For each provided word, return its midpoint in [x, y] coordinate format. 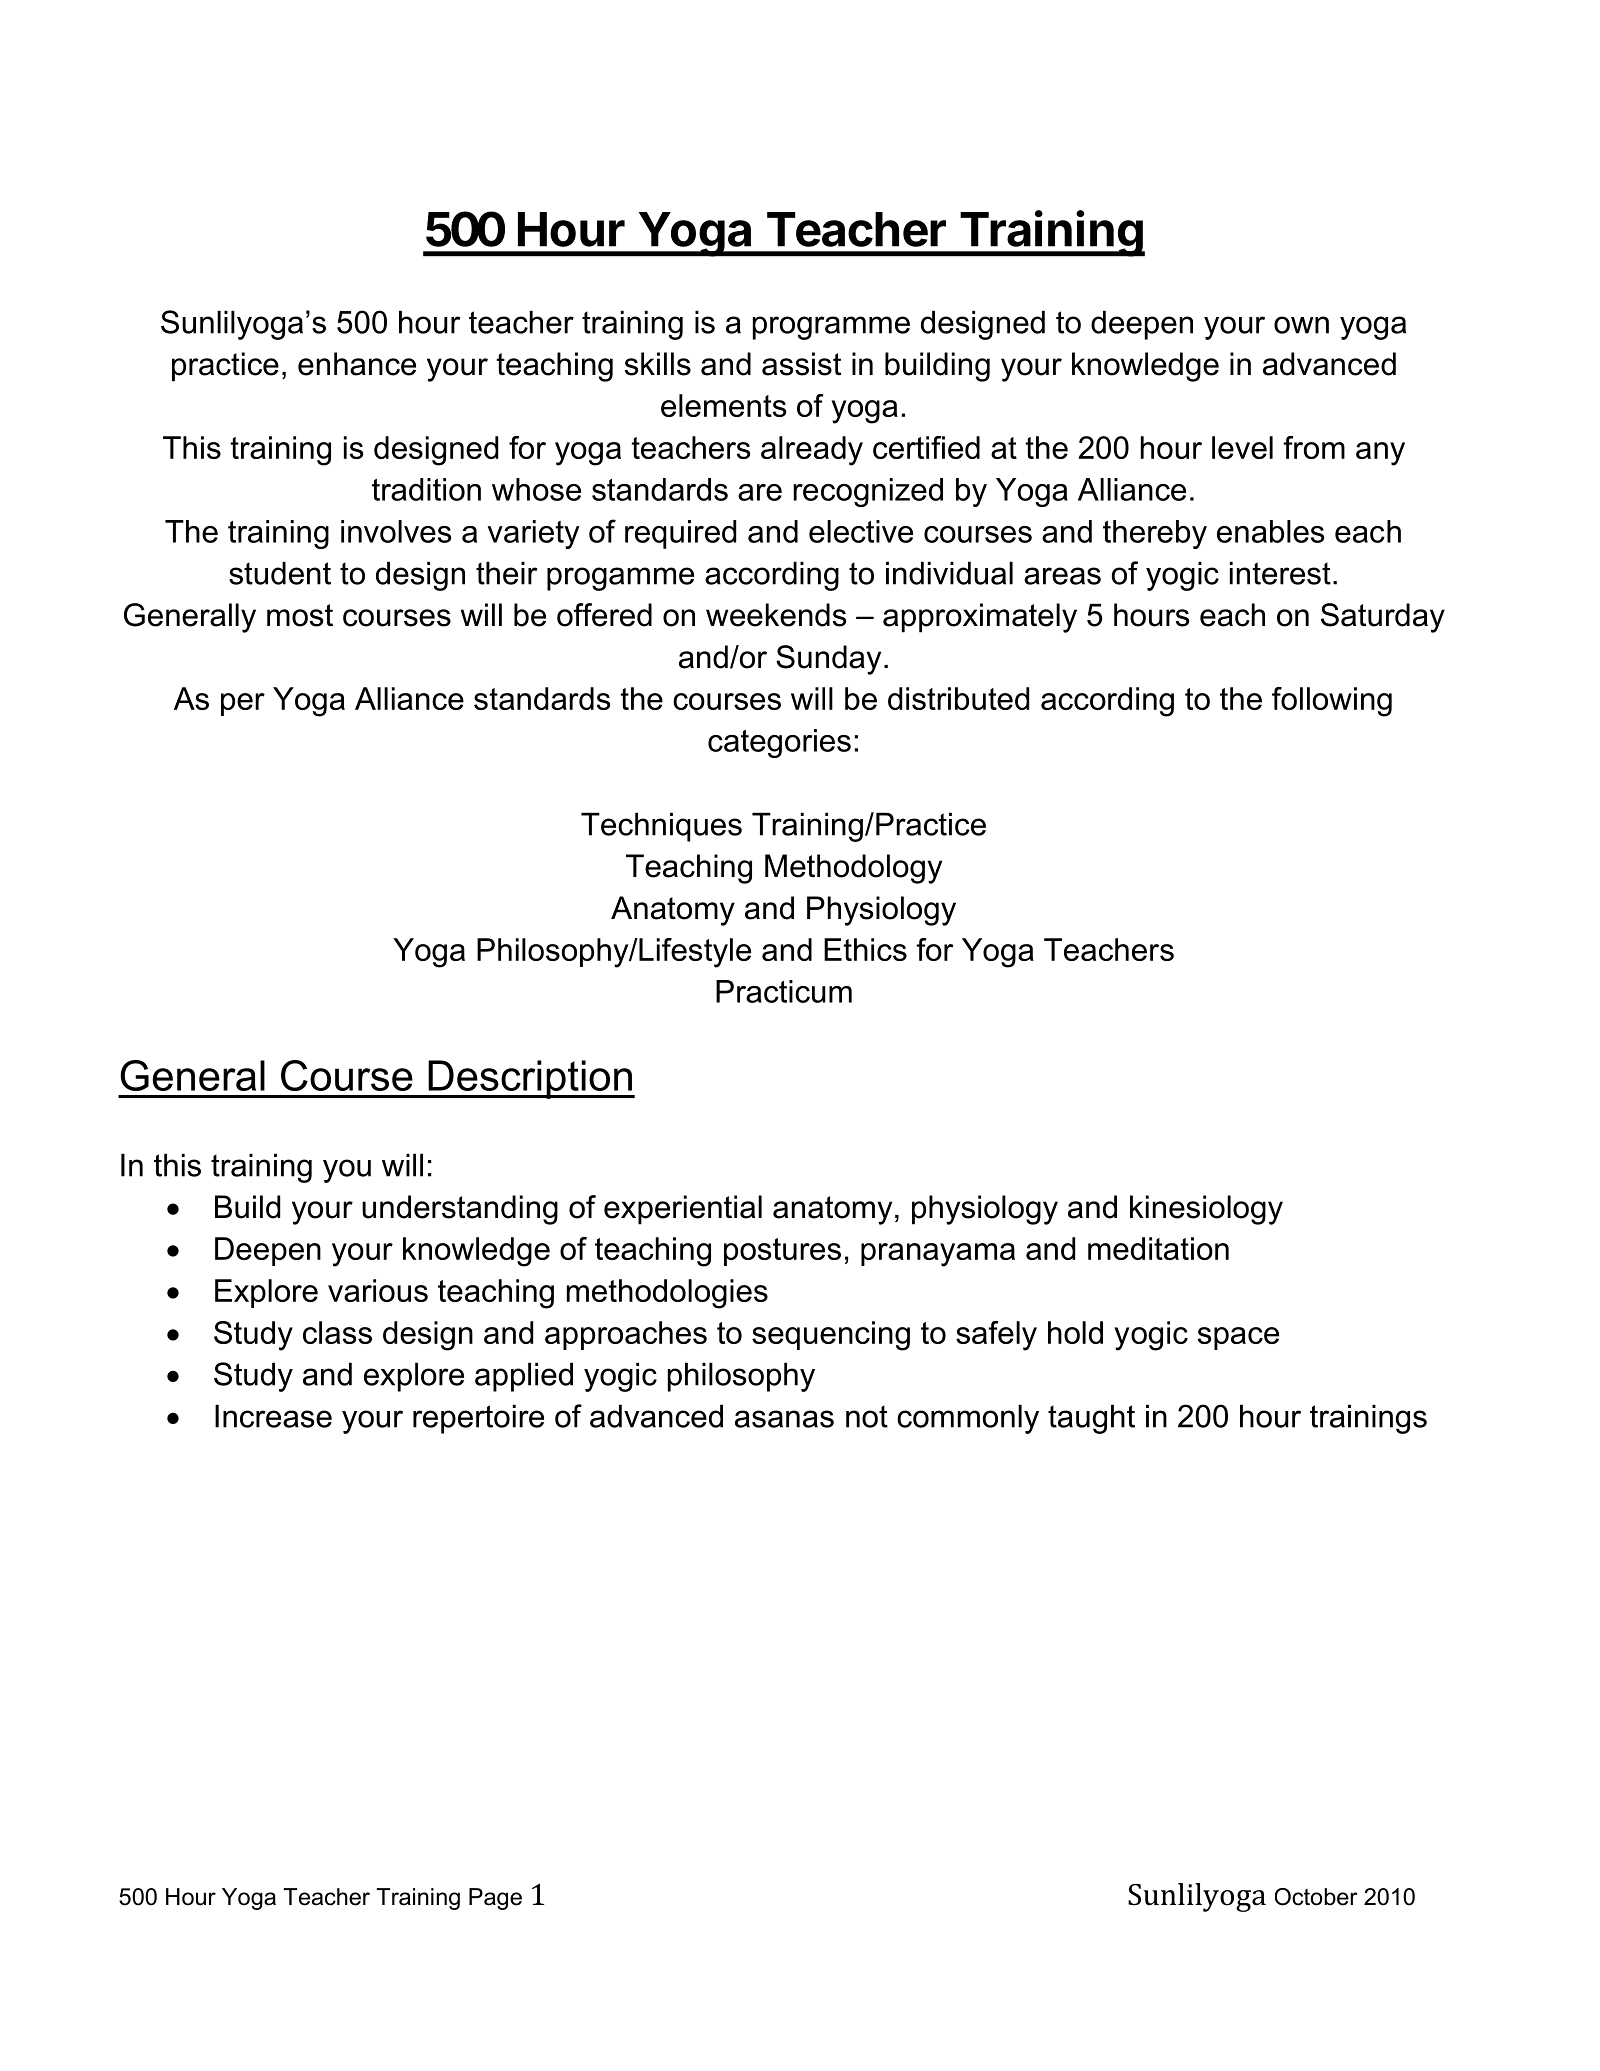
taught [1091, 1419]
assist [801, 364]
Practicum [784, 991]
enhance [357, 364]
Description [530, 1079]
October [1316, 1897]
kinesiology [1206, 1210]
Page [495, 1899]
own [1301, 325]
